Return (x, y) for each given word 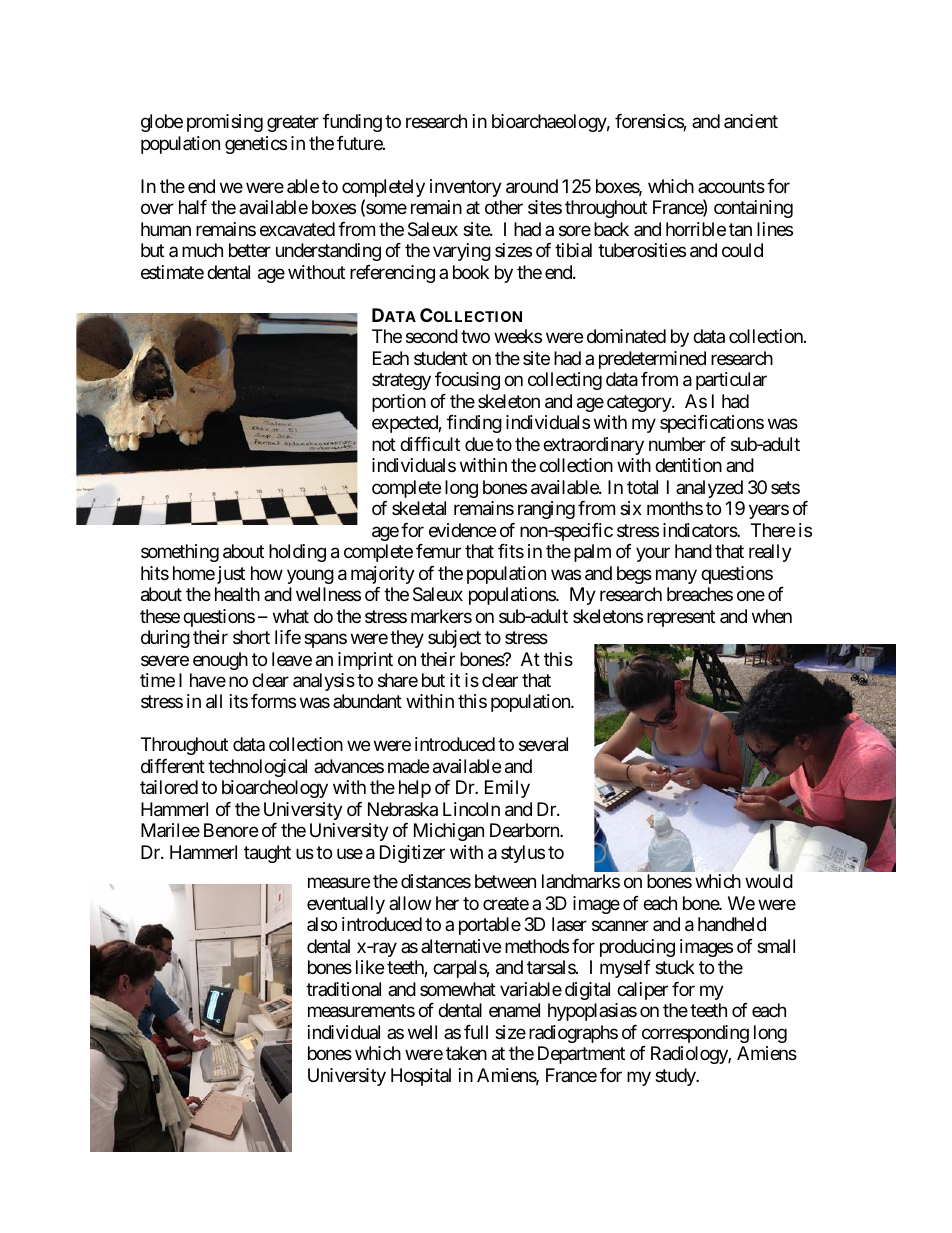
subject (454, 639)
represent (681, 618)
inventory (466, 188)
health (237, 594)
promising (225, 123)
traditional (343, 989)
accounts (731, 186)
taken (466, 1053)
